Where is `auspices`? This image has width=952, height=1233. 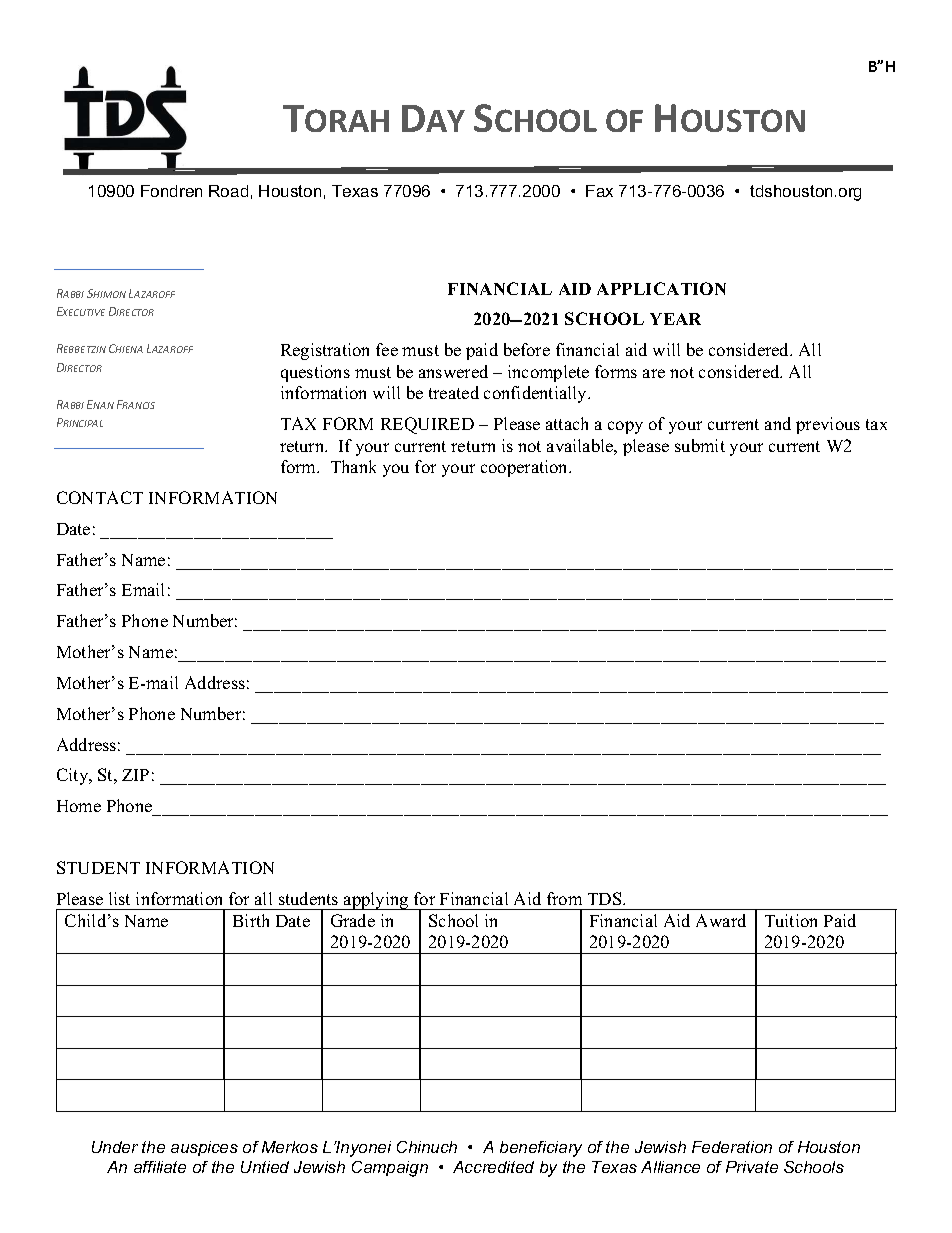
auspices is located at coordinates (204, 1148).
